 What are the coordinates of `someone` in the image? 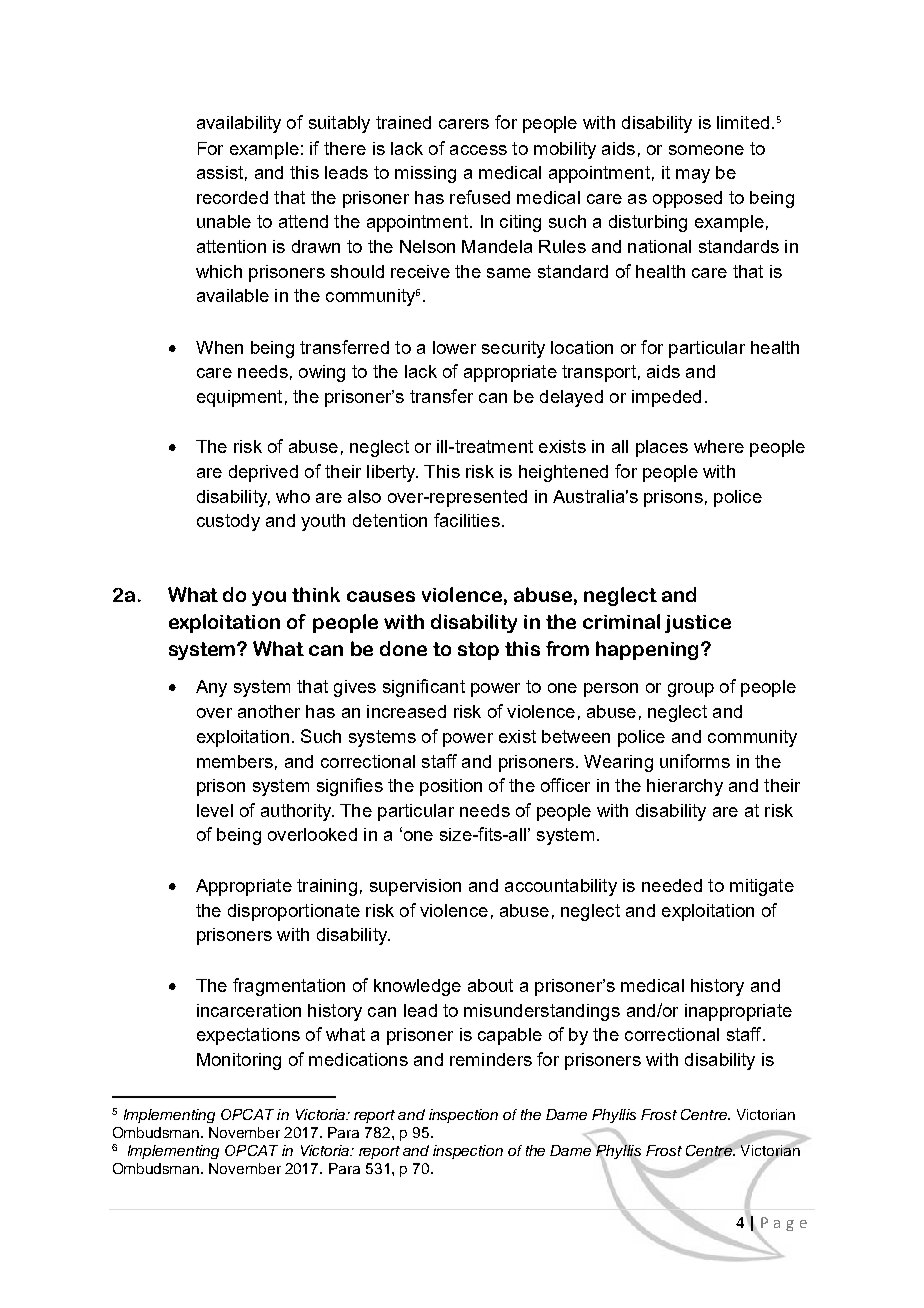 It's located at (706, 150).
